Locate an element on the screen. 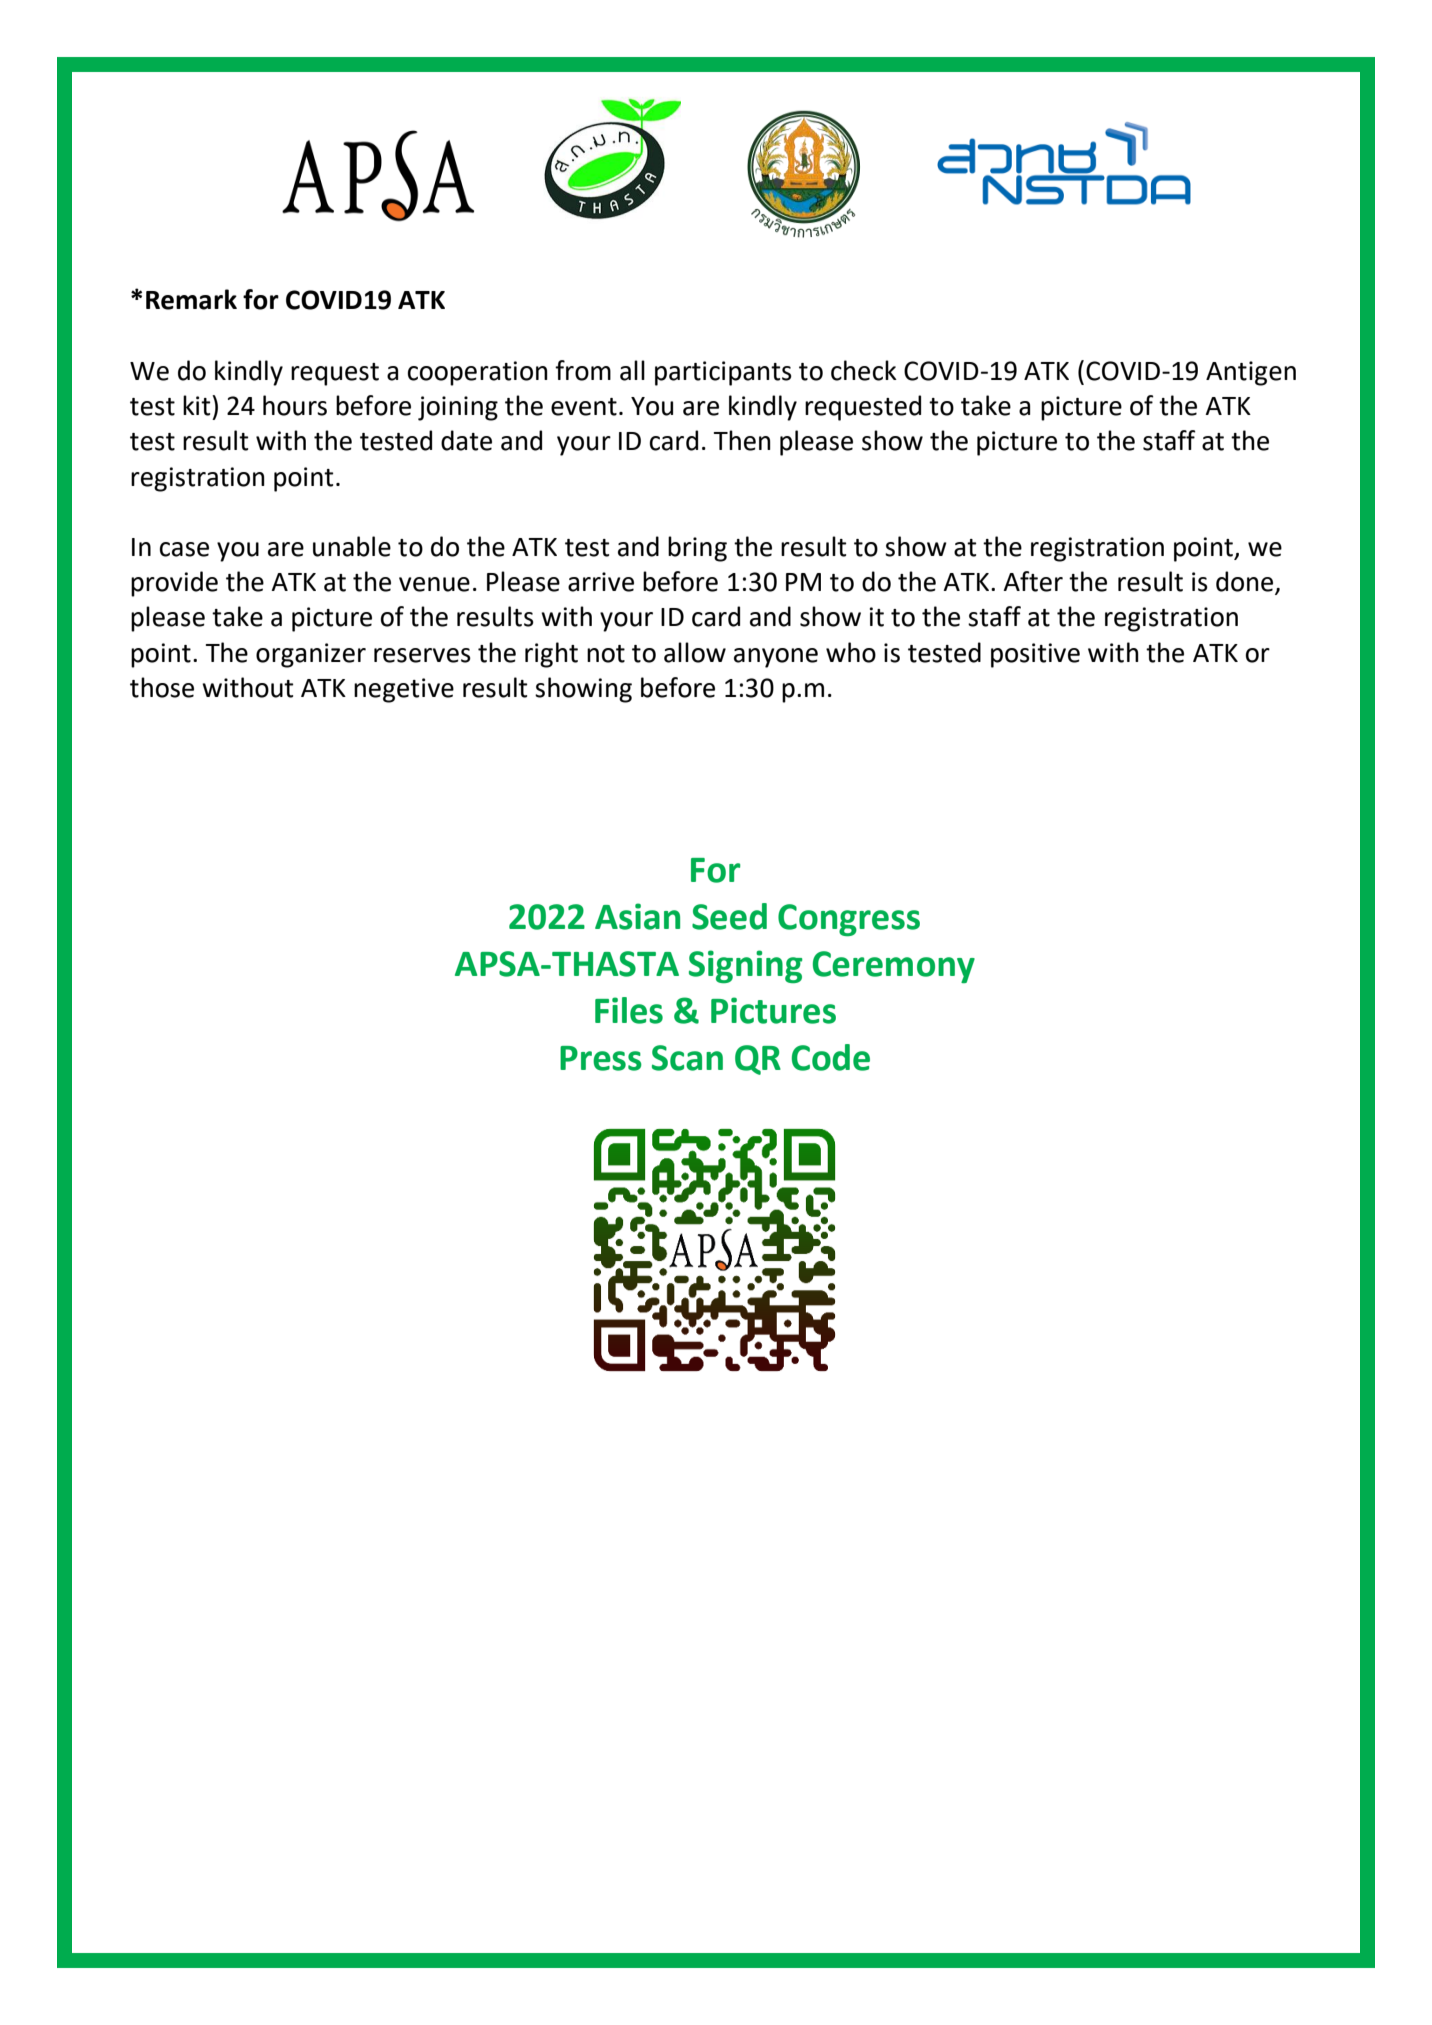 The image size is (1432, 2025). Antigen is located at coordinates (1251, 373).
